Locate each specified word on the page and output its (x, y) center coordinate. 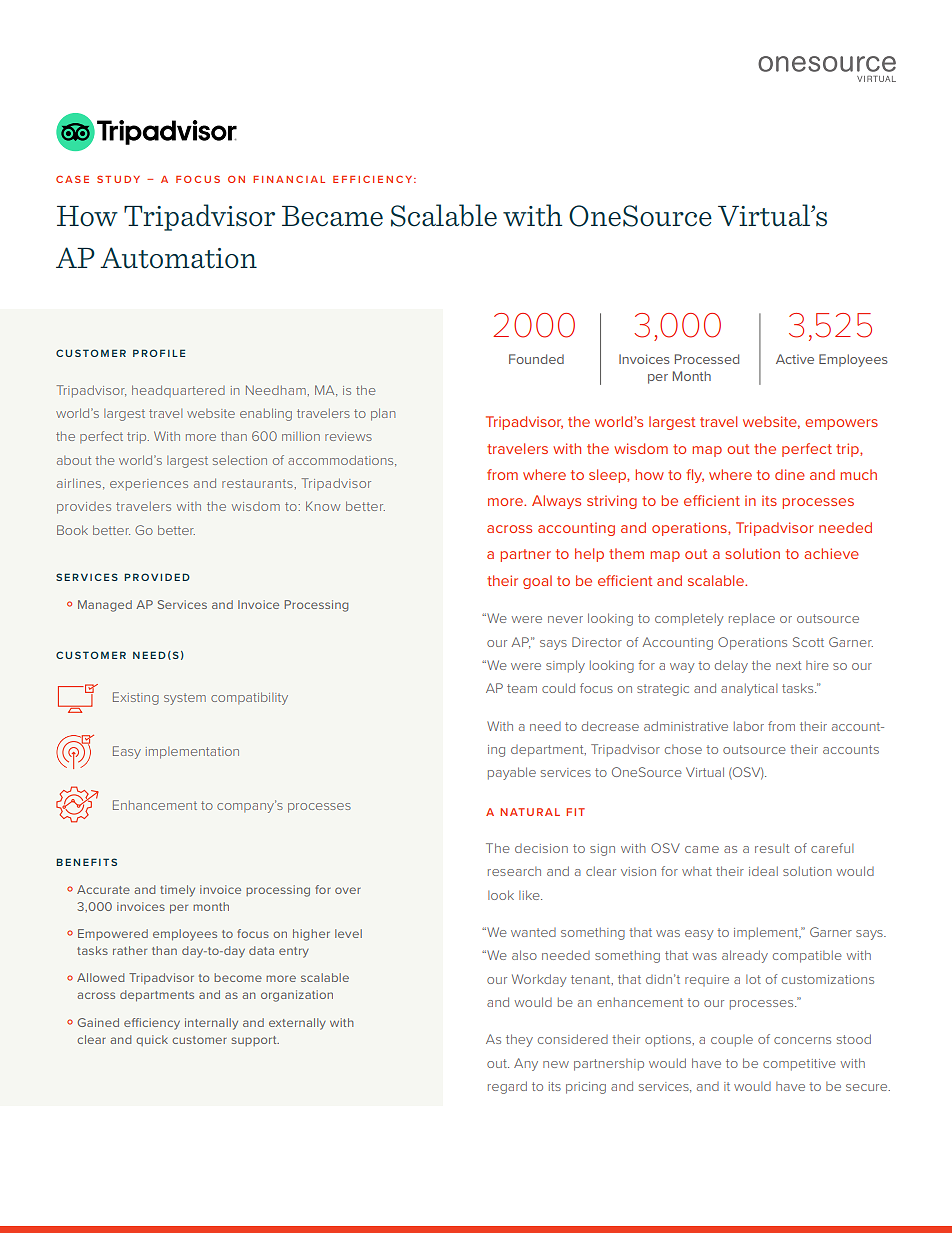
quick (152, 1040)
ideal (763, 871)
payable (512, 773)
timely (177, 891)
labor (749, 726)
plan (383, 414)
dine (790, 474)
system (185, 699)
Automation (178, 258)
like (530, 895)
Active (795, 359)
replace (752, 619)
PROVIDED (157, 577)
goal (537, 582)
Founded (536, 359)
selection (240, 460)
